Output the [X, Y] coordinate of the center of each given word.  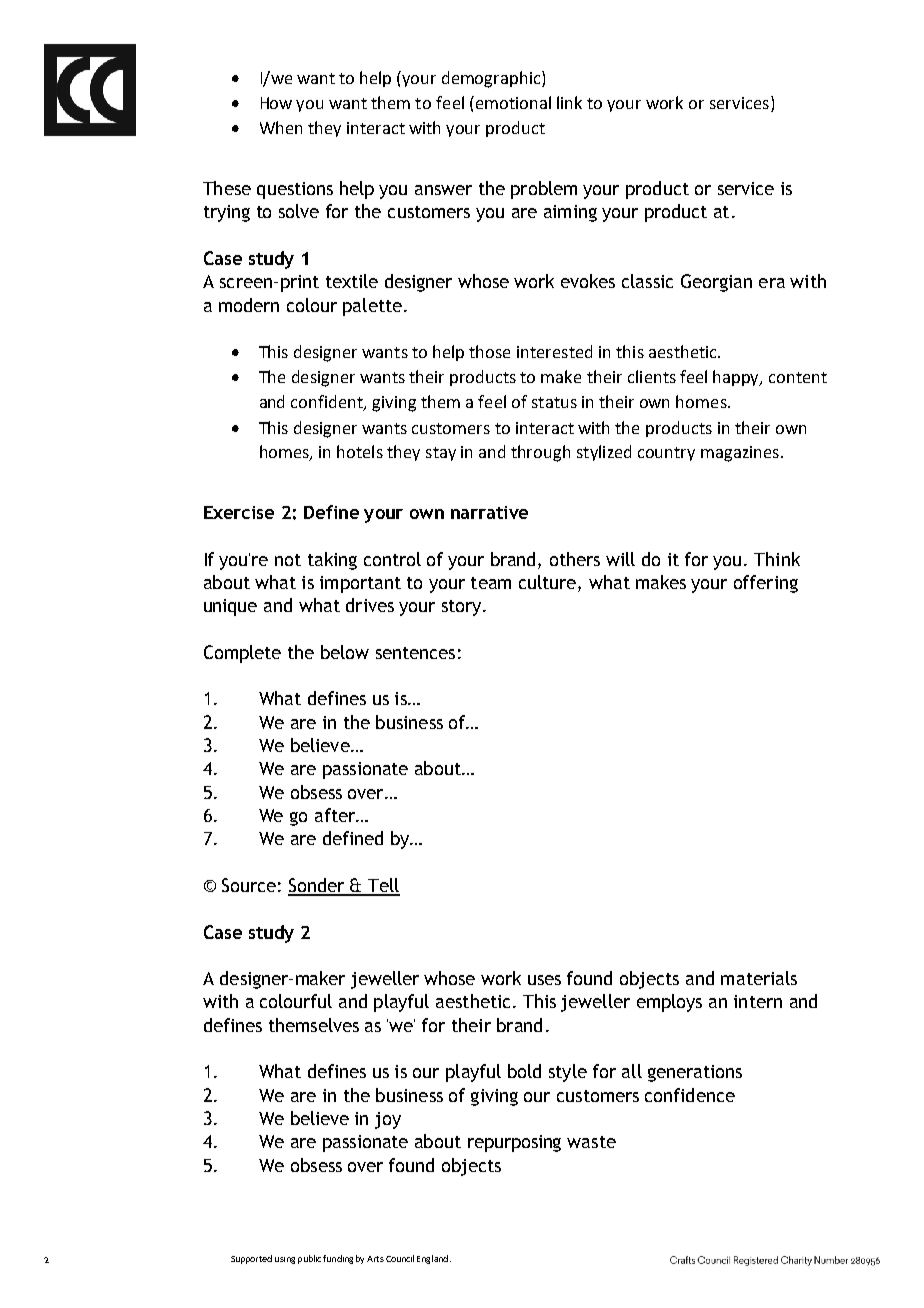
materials [759, 978]
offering [766, 584]
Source [249, 885]
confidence [690, 1095]
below [345, 652]
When [281, 127]
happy [737, 378]
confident [328, 403]
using [285, 1260]
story [463, 608]
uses [544, 980]
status [554, 402]
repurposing [514, 1143]
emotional [513, 102]
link [569, 102]
